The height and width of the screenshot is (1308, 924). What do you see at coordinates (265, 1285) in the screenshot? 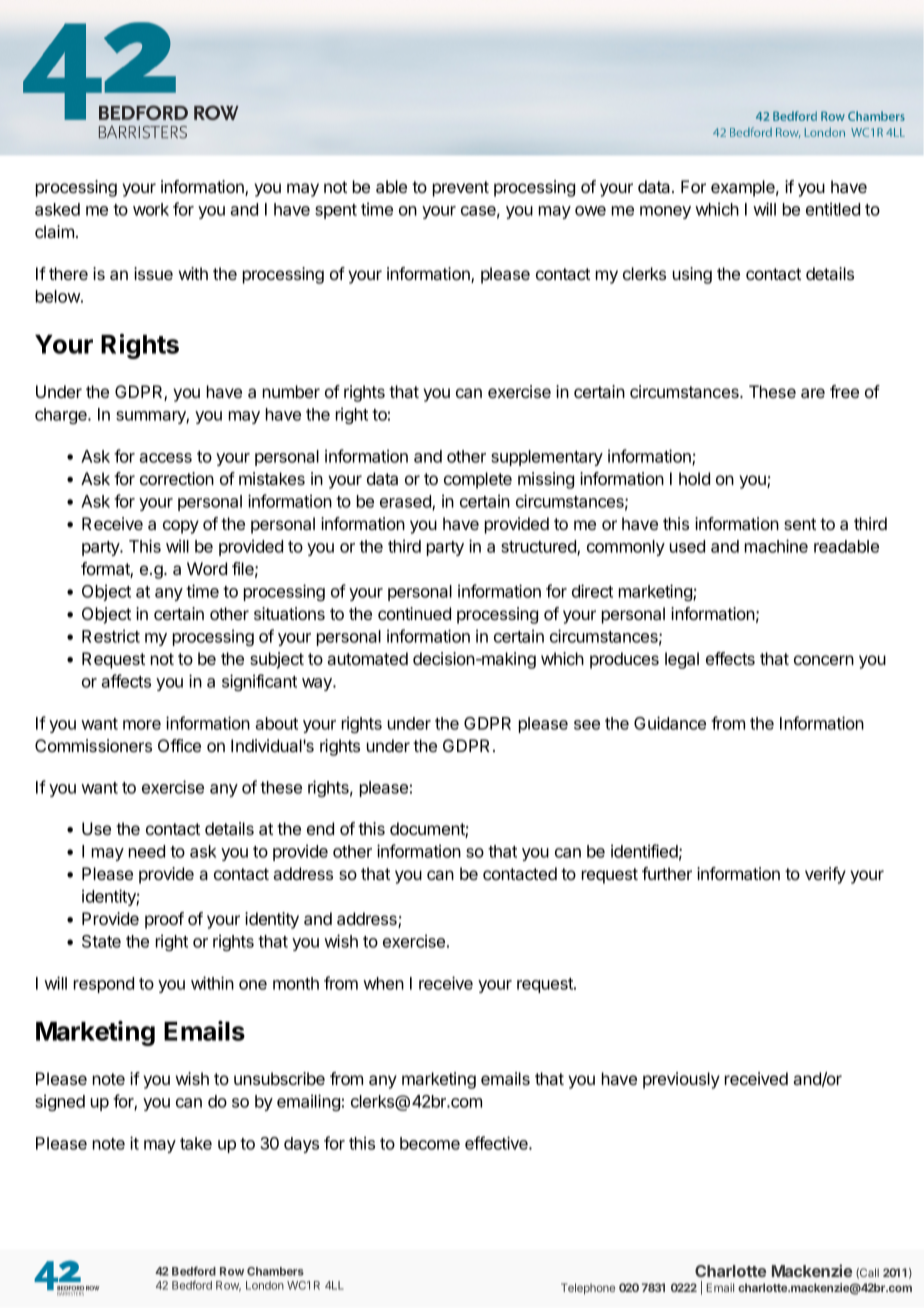
I see `London` at bounding box center [265, 1285].
